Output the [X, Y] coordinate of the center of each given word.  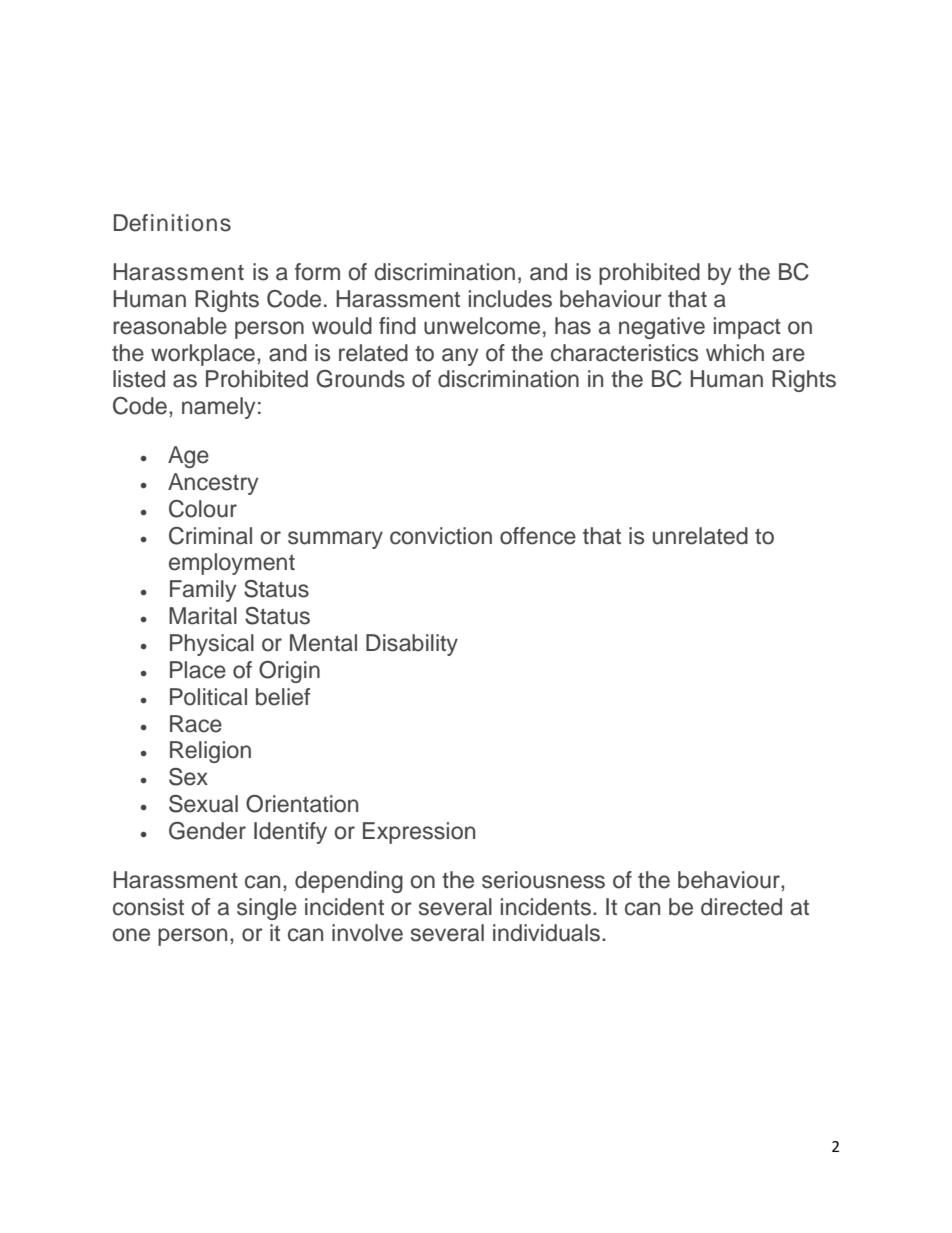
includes [510, 299]
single [267, 909]
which [735, 353]
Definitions [172, 223]
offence [538, 536]
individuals [546, 933]
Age [188, 457]
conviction [441, 536]
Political [208, 697]
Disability [412, 645]
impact [747, 328]
